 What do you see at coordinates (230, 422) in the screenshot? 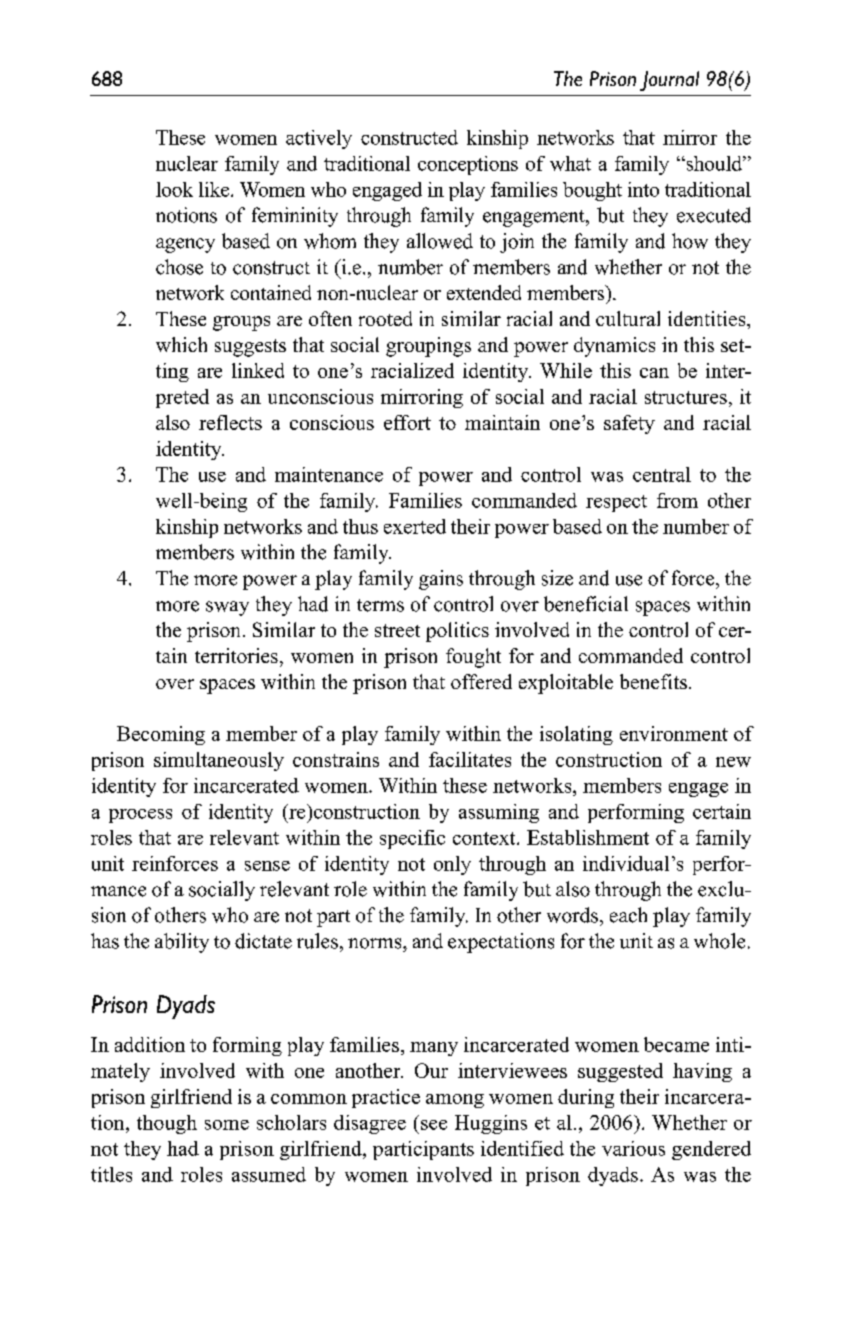
I see `reflects` at bounding box center [230, 422].
